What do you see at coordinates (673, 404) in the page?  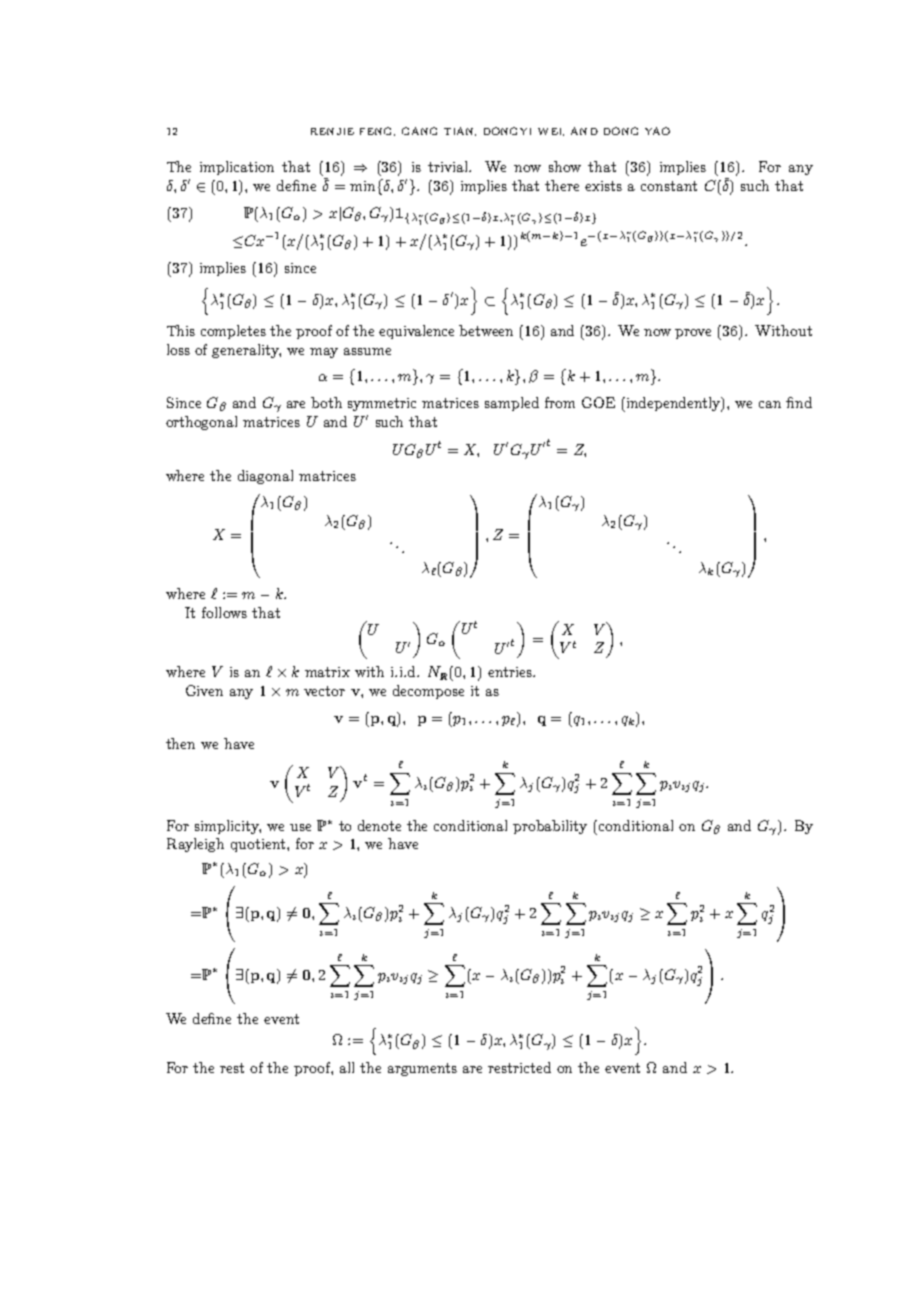 I see `independently` at bounding box center [673, 404].
